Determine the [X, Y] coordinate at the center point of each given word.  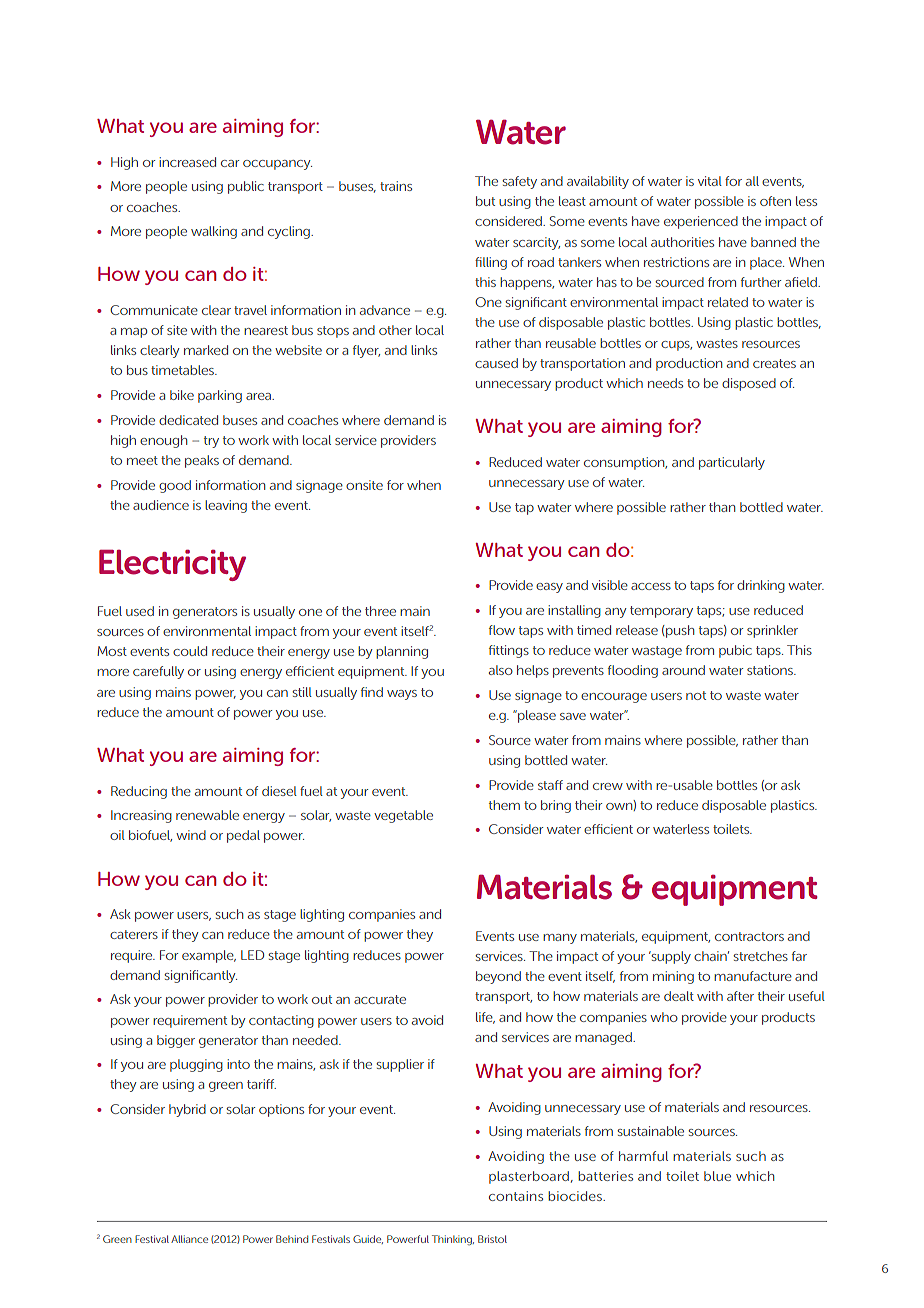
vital [710, 181]
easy [549, 588]
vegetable [403, 816]
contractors [749, 936]
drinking [761, 586]
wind [191, 835]
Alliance [189, 1239]
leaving [226, 506]
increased [187, 162]
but [485, 201]
